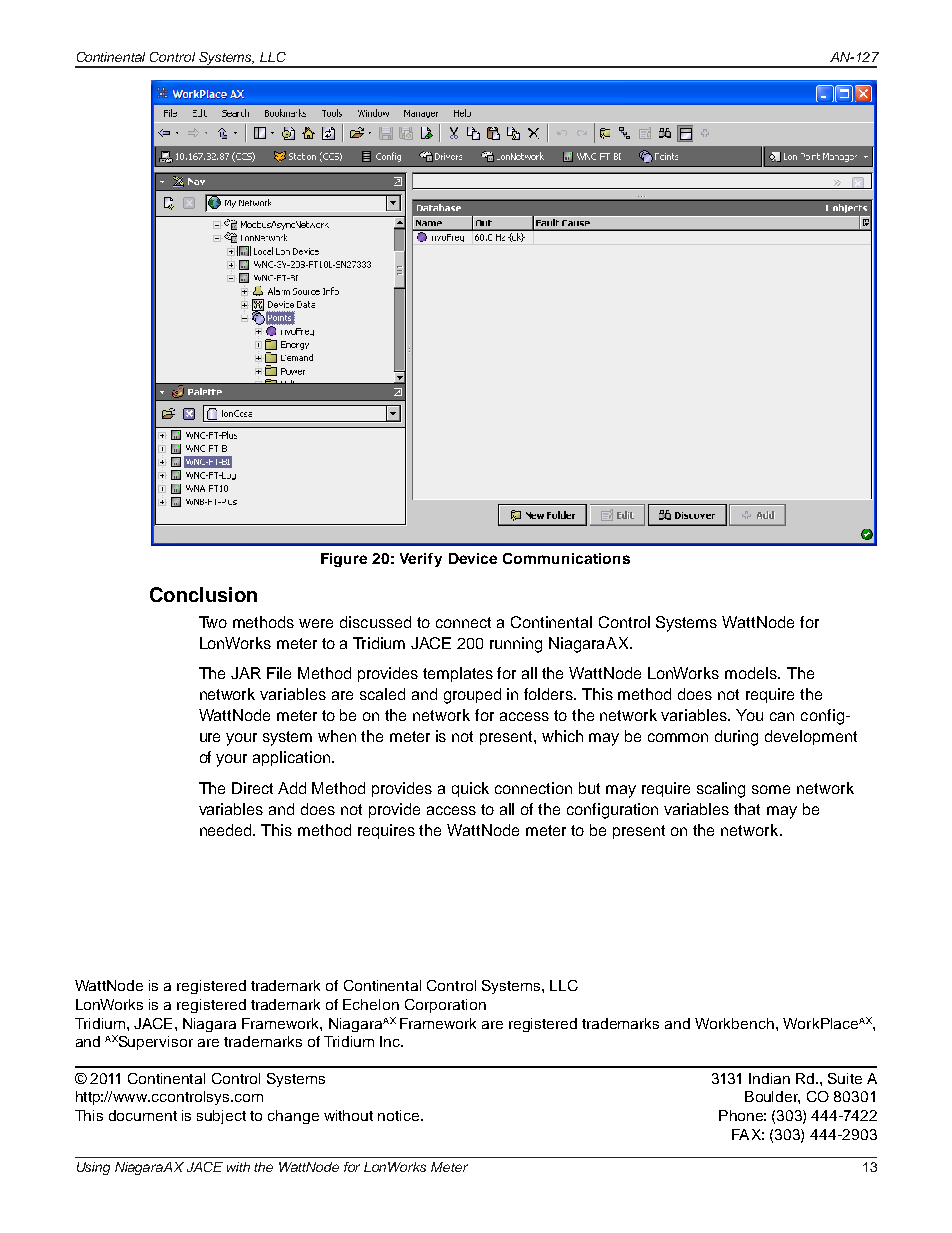 Image resolution: width=952 pixels, height=1233 pixels. What do you see at coordinates (734, 1023) in the document?
I see `Workbench` at bounding box center [734, 1023].
